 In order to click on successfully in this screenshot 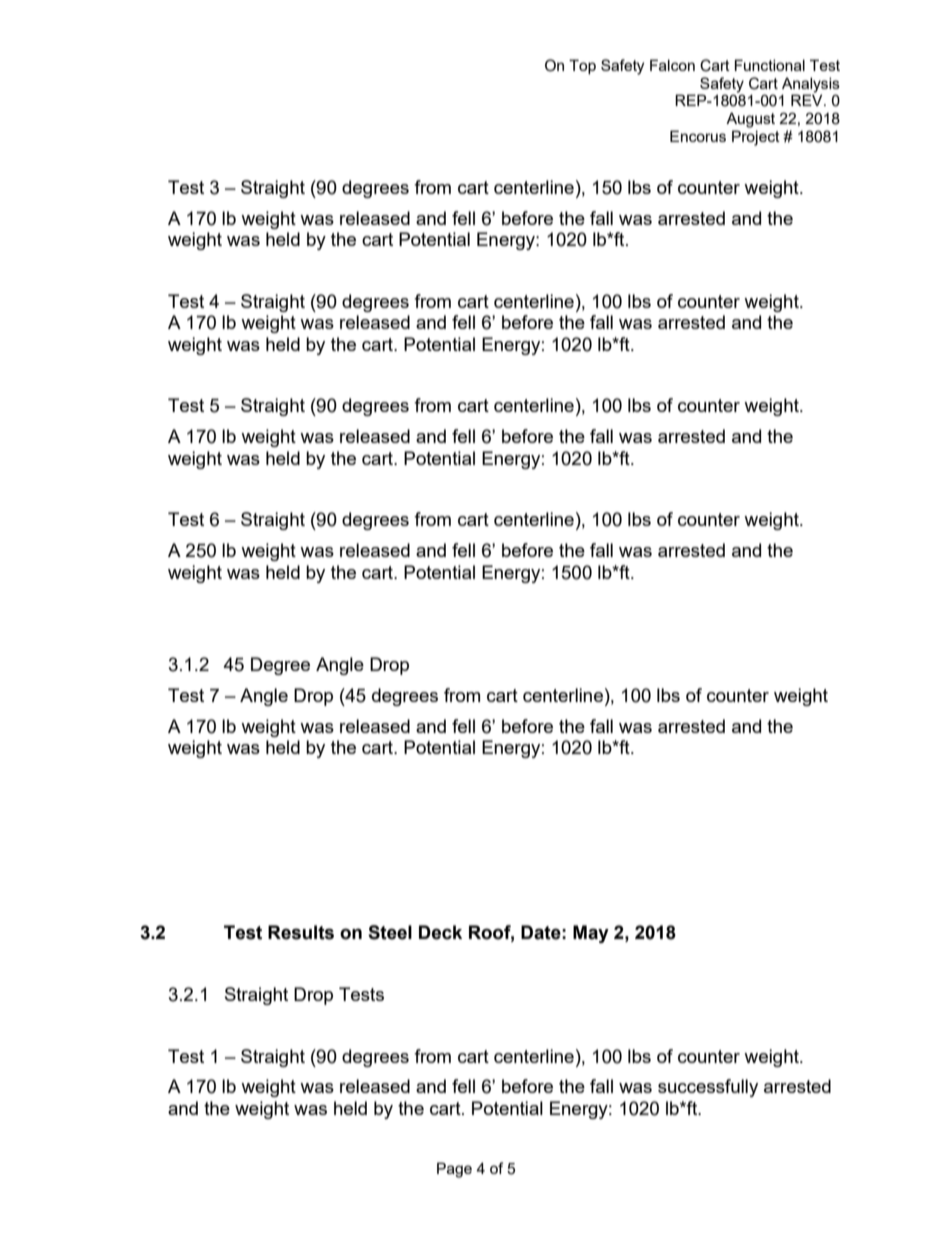, I will do `click(708, 1088)`.
